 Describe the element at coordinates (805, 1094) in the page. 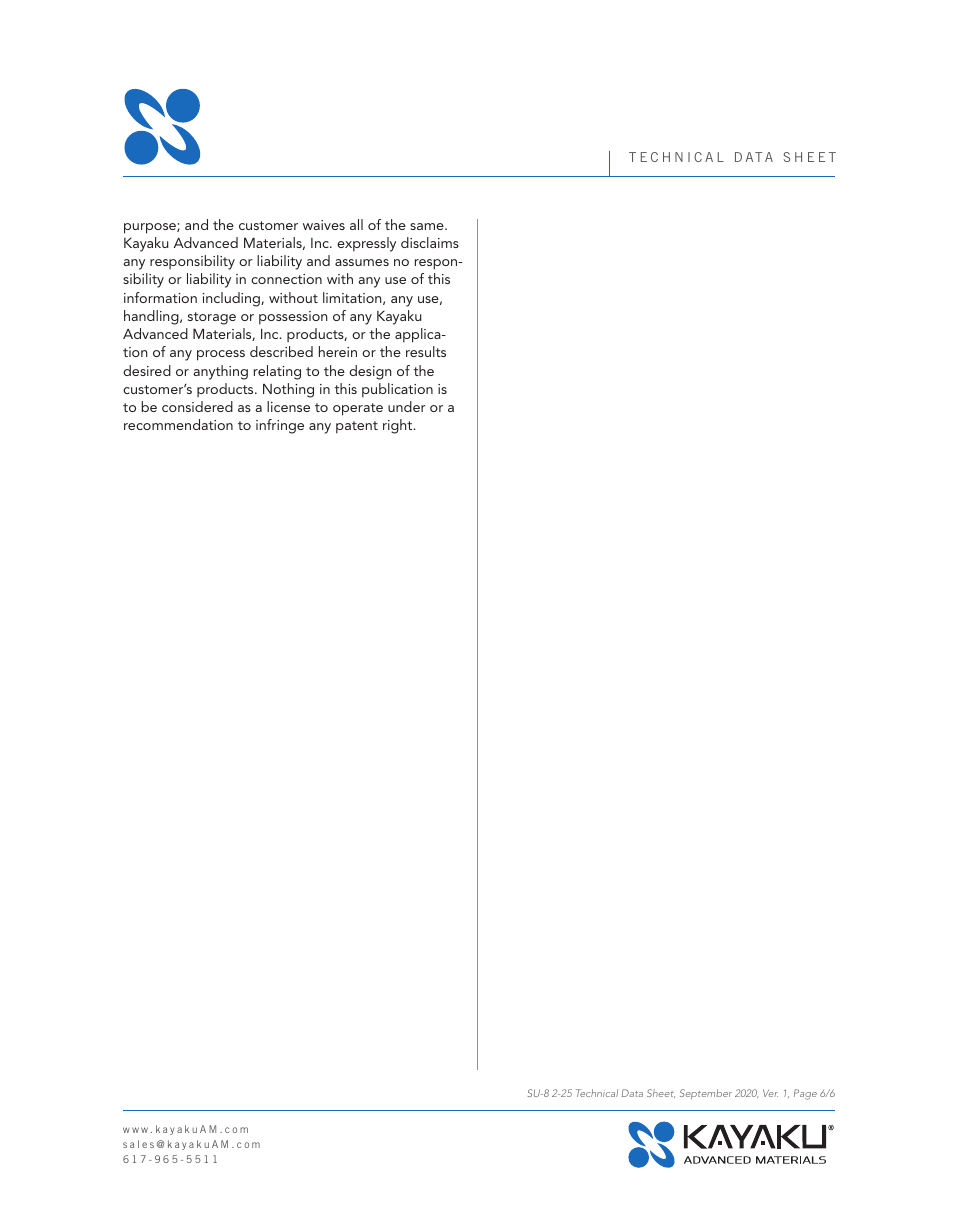

I see `Page` at that location.
